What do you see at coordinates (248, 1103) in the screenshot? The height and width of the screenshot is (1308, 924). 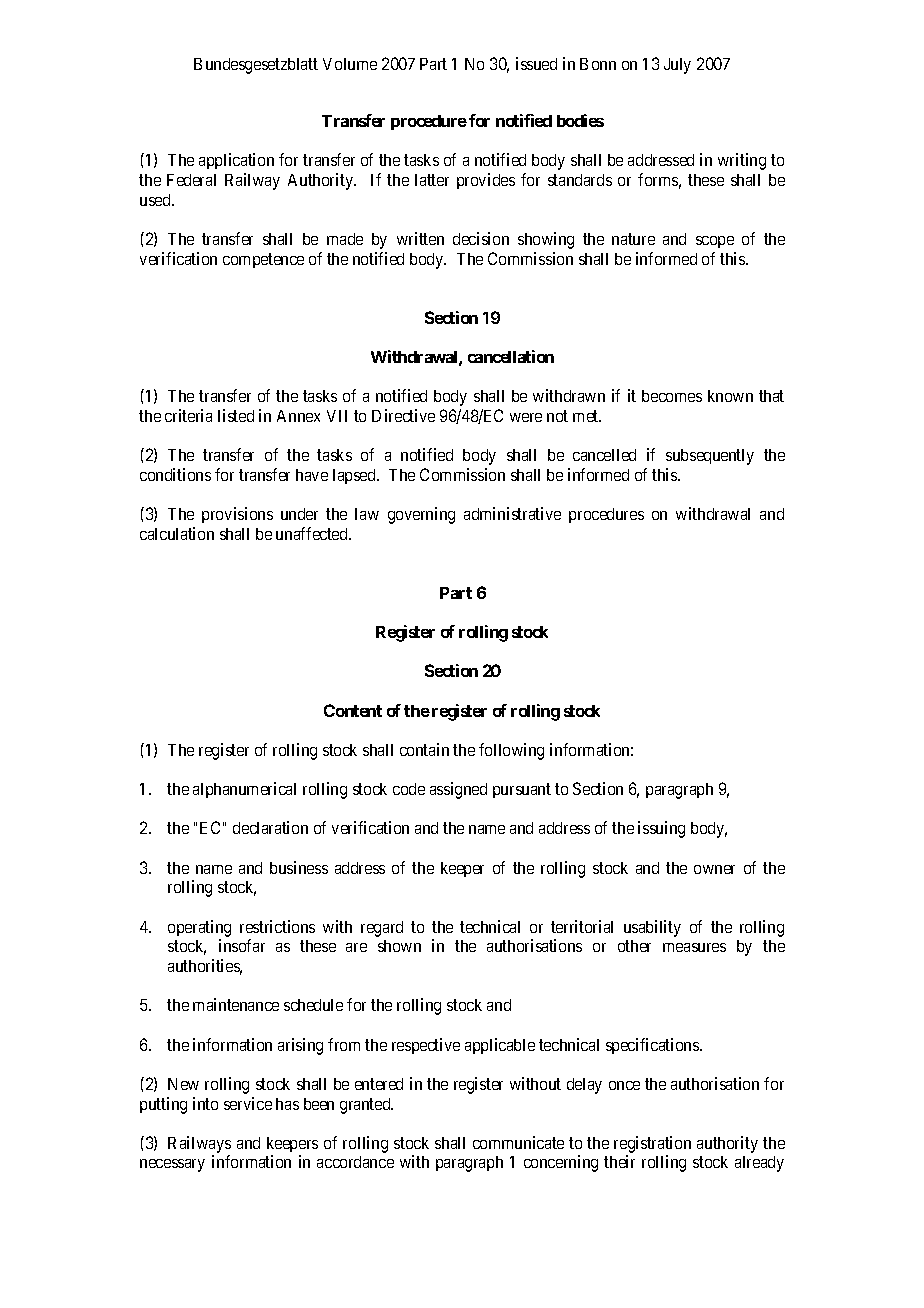 I see `service` at bounding box center [248, 1103].
